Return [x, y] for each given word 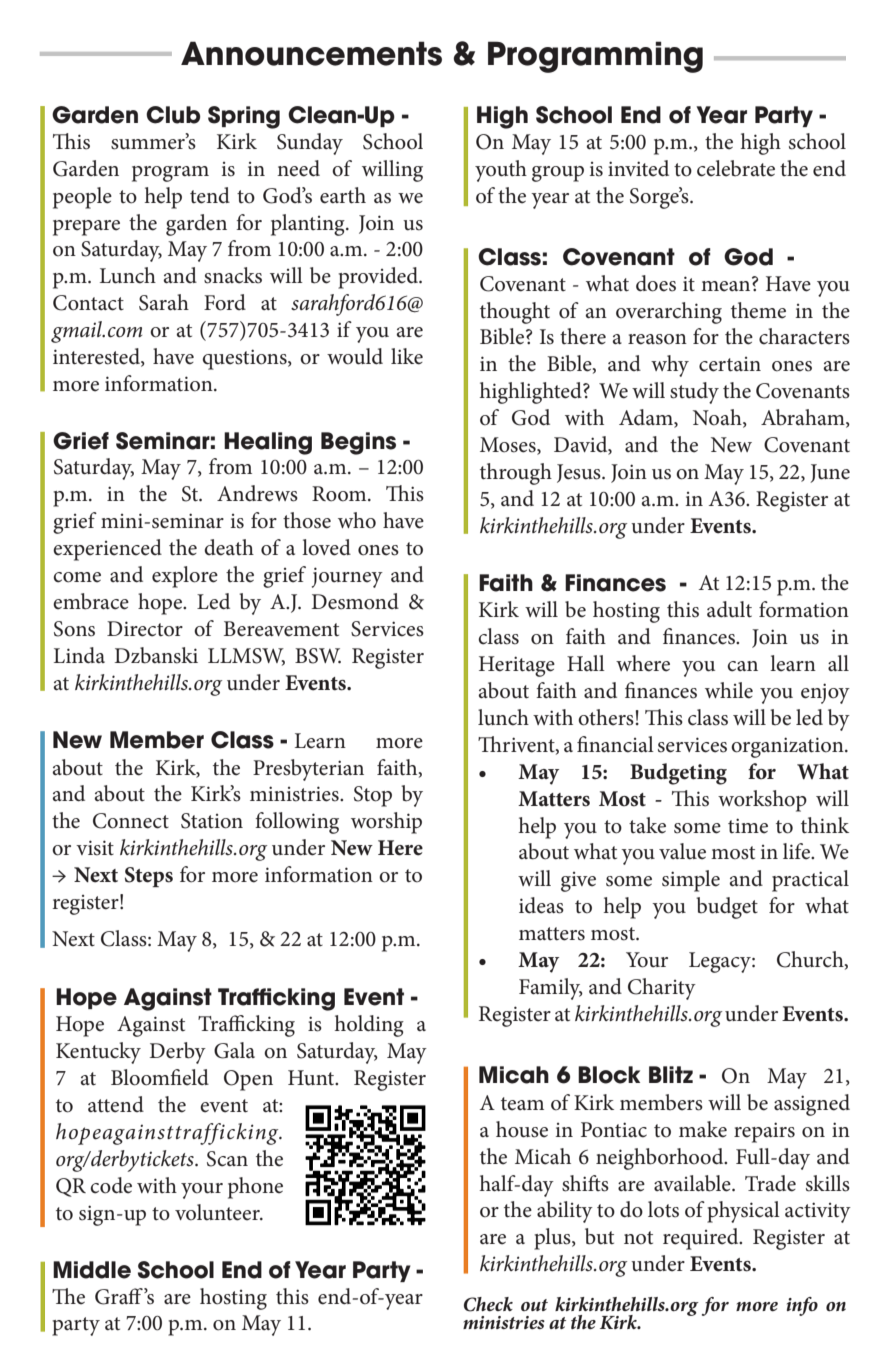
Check [488, 1304]
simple [691, 881]
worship [386, 823]
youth [501, 171]
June [830, 473]
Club [173, 115]
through [516, 474]
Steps [149, 877]
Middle [92, 1270]
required [702, 1239]
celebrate [736, 168]
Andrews [257, 493]
